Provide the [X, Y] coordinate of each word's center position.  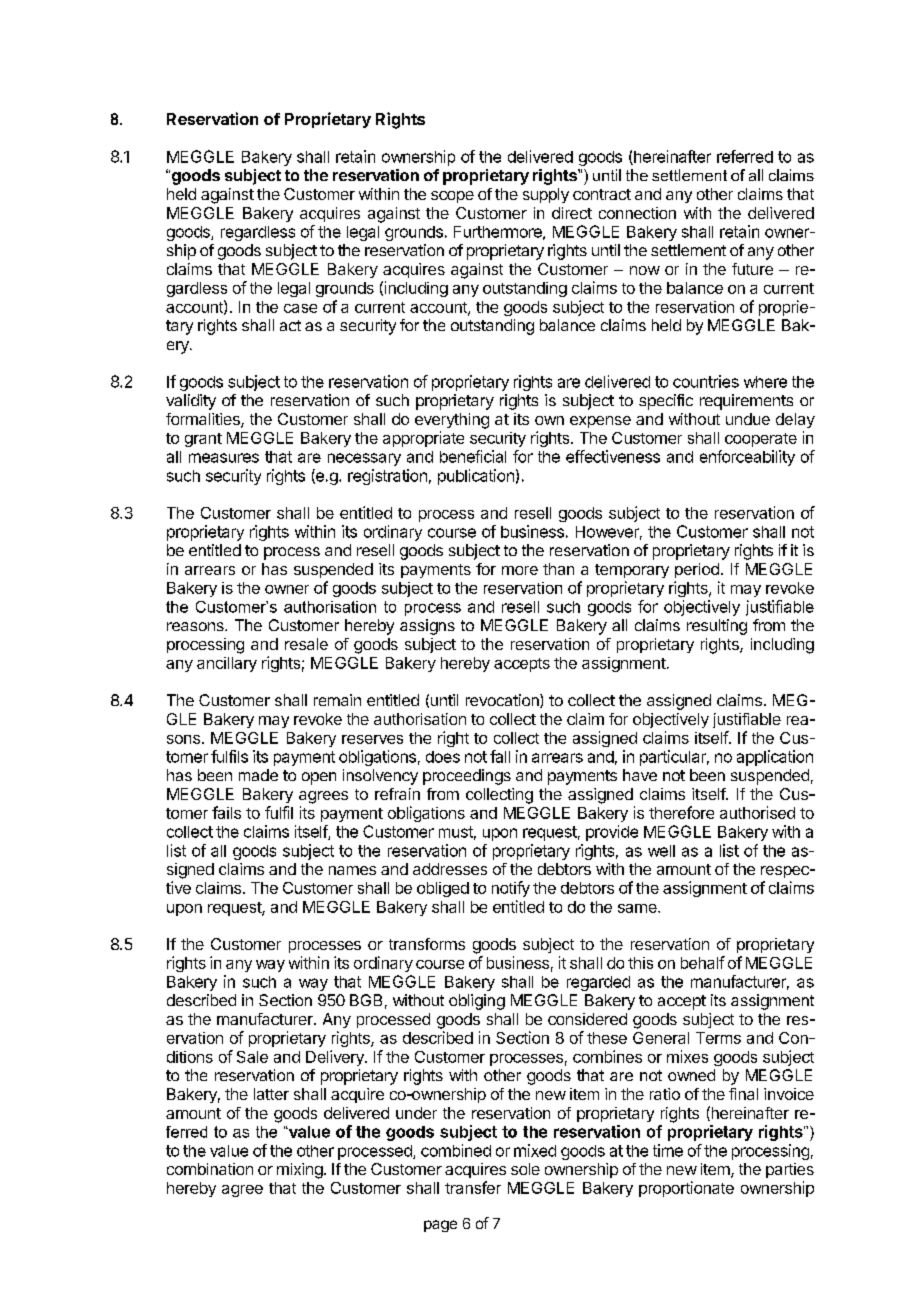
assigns [427, 627]
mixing [300, 1171]
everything [452, 421]
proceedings [467, 777]
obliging [477, 1002]
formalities [204, 420]
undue [748, 419]
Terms [718, 1038]
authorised [757, 812]
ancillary [227, 664]
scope [452, 197]
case [300, 308]
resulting [717, 627]
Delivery [336, 1058]
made [258, 775]
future [752, 269]
